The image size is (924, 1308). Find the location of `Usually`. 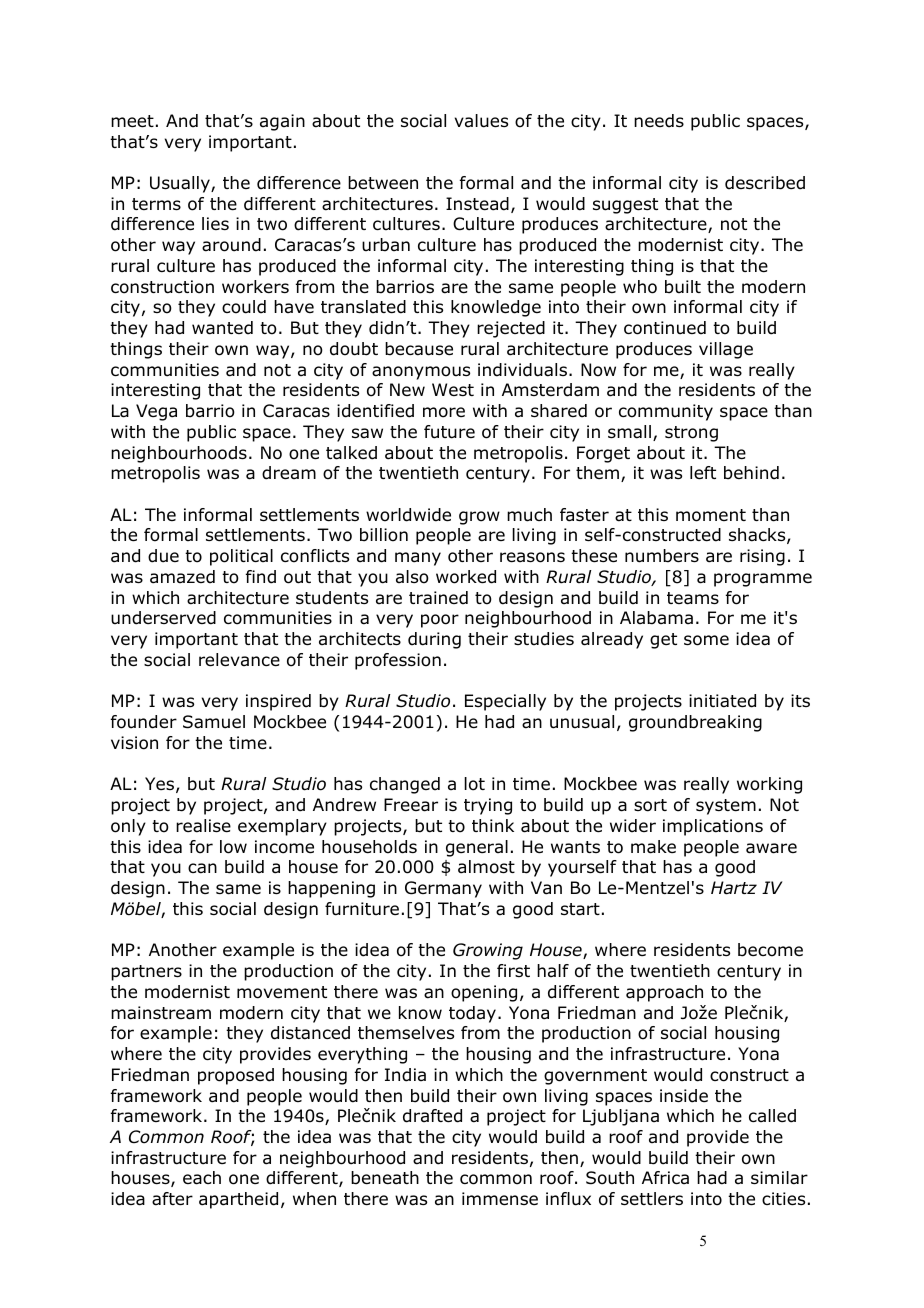

Usually is located at coordinates (181, 184).
